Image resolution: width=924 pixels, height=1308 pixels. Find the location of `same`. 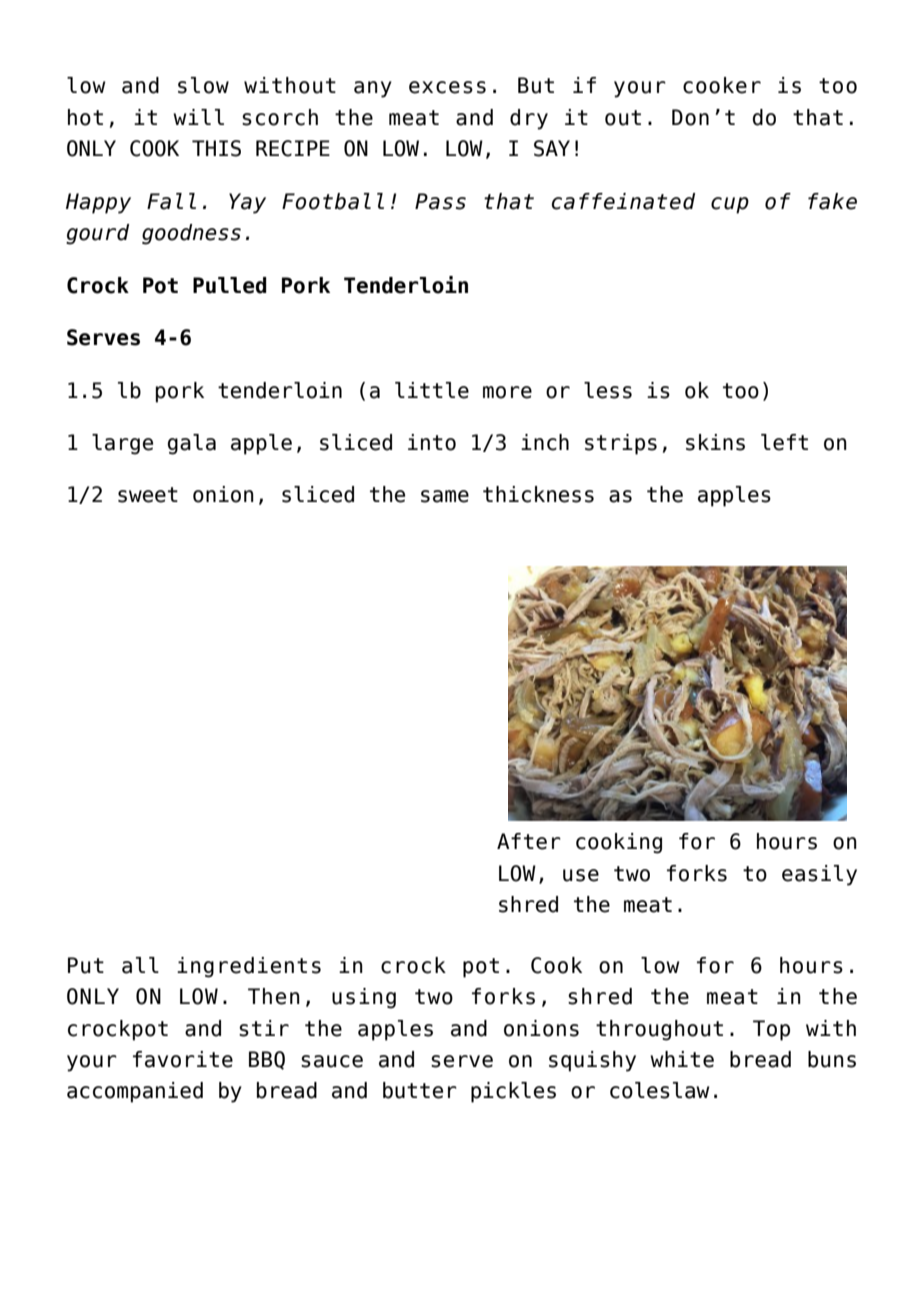

same is located at coordinates (445, 496).
